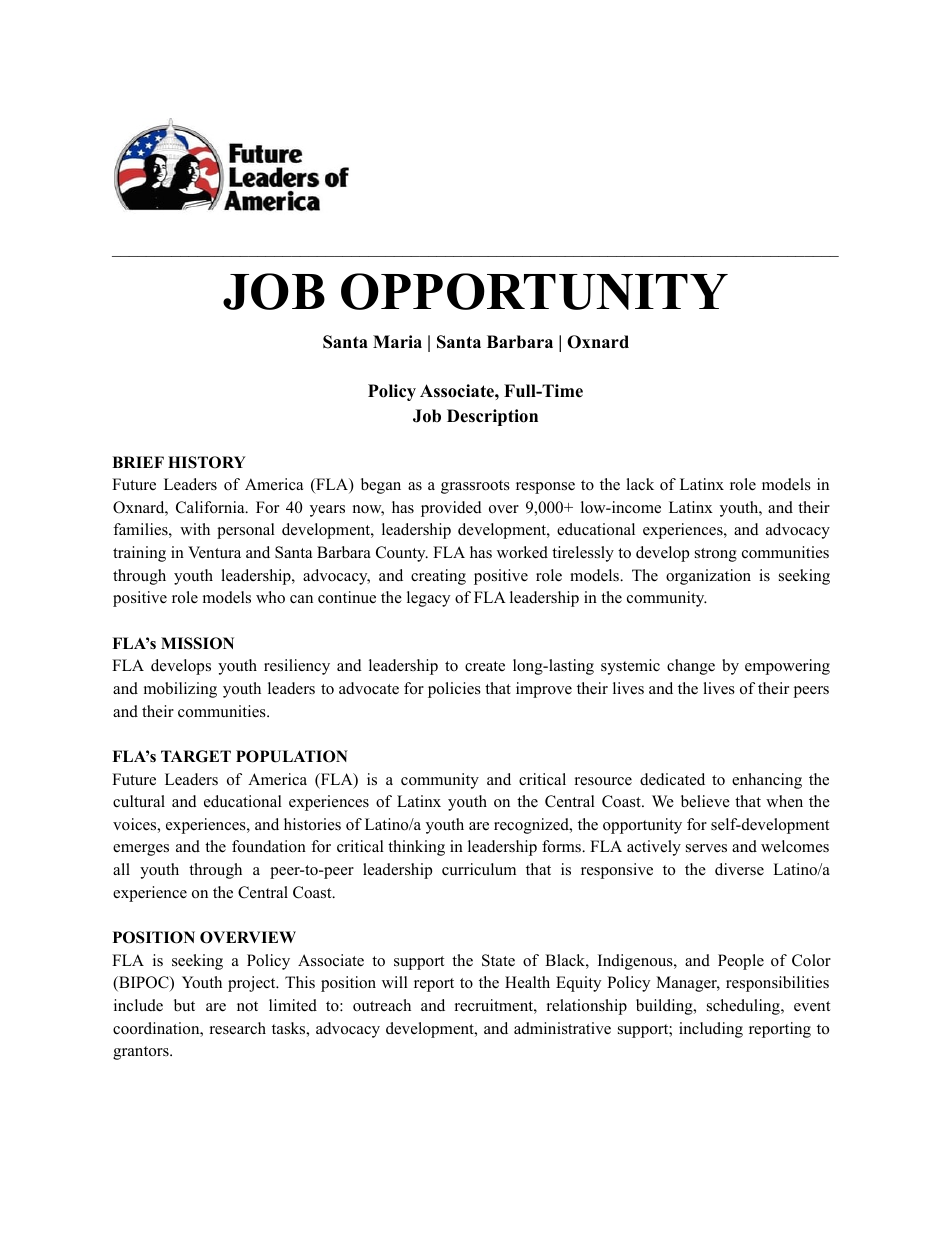 This screenshot has width=952, height=1233. Describe the element at coordinates (451, 509) in the screenshot. I see `provided` at that location.
